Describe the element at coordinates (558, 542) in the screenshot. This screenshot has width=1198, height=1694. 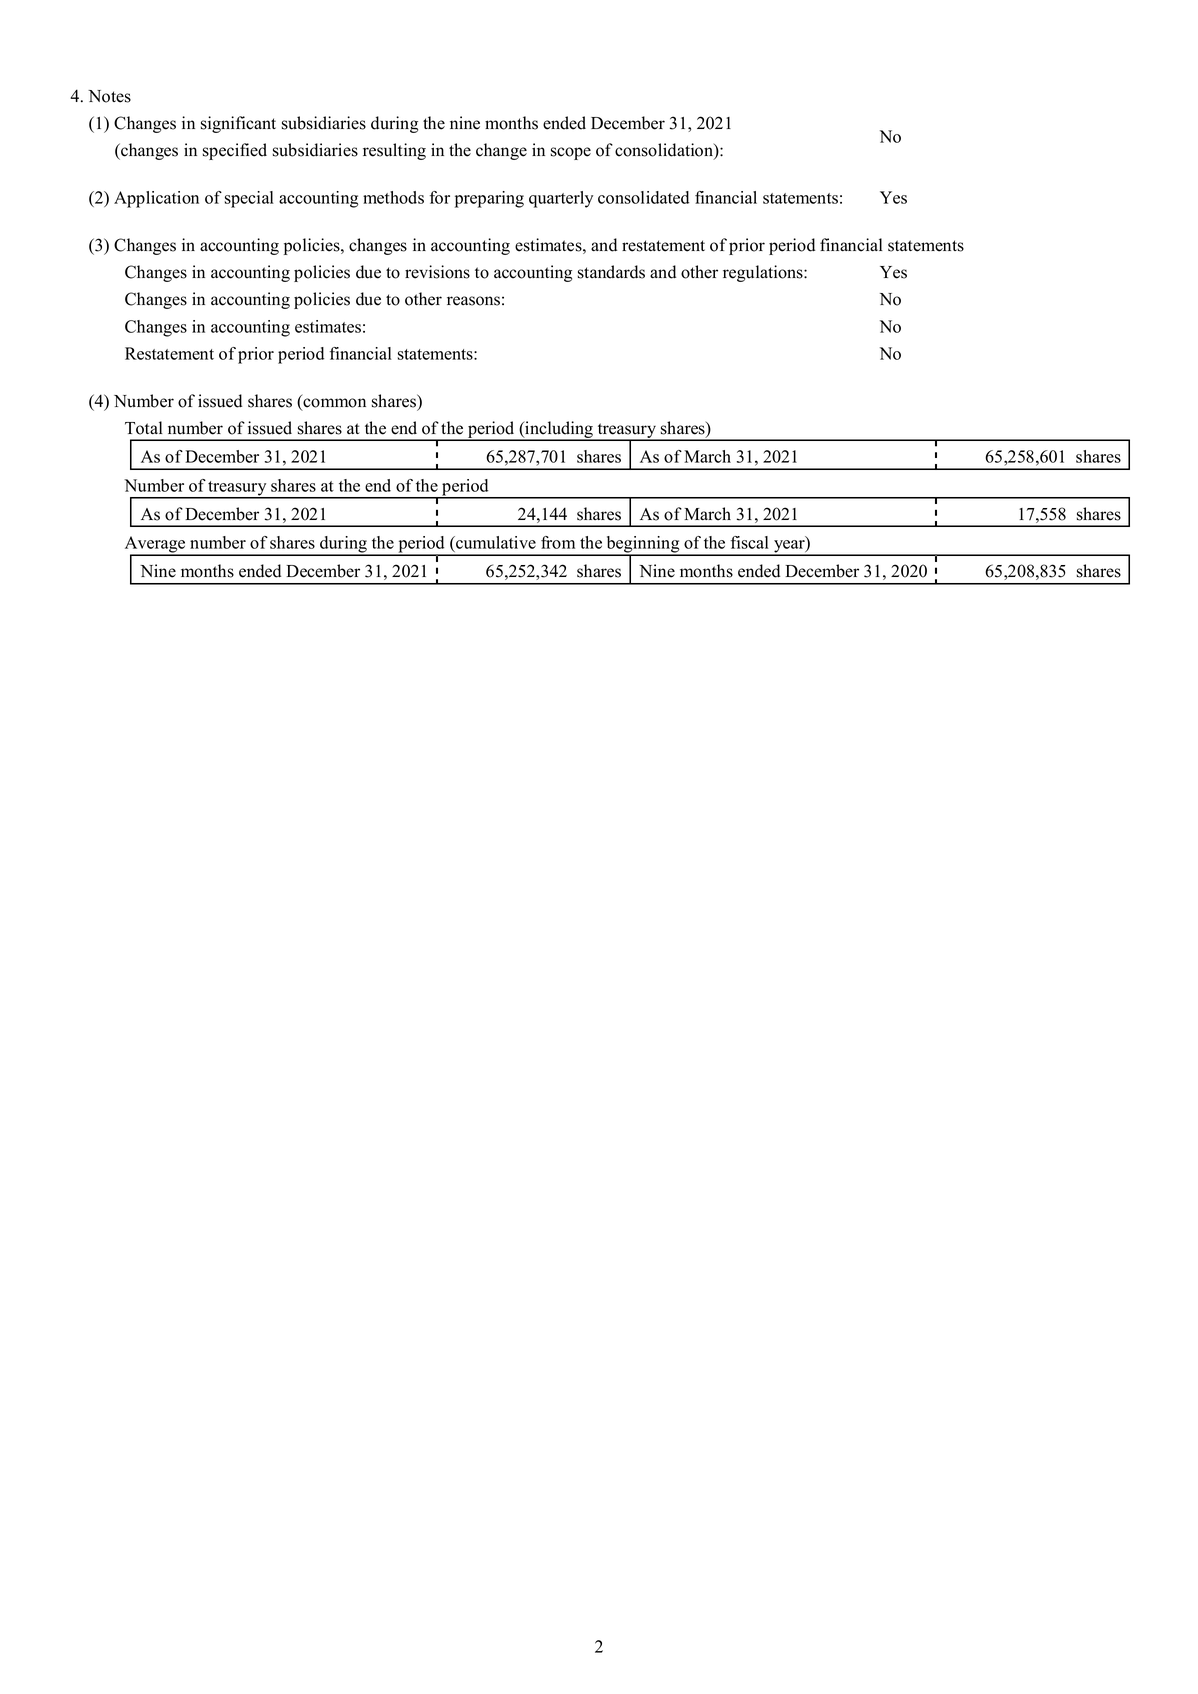
I see `from` at that location.
